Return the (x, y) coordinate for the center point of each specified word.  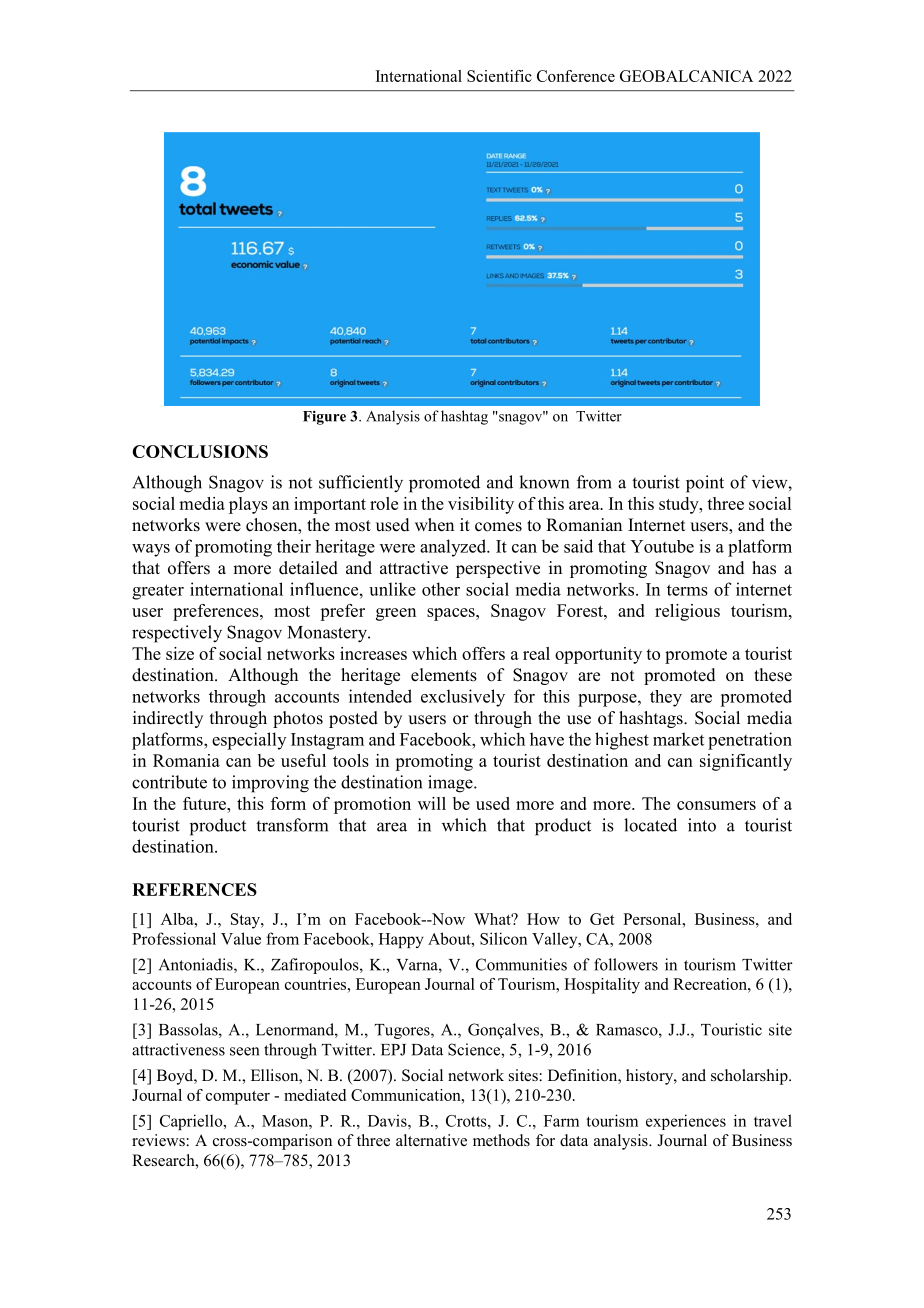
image (451, 784)
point (705, 484)
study (680, 505)
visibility (481, 505)
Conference (576, 76)
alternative (431, 1140)
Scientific (499, 76)
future (206, 803)
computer (238, 1098)
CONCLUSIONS (200, 451)
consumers (716, 805)
